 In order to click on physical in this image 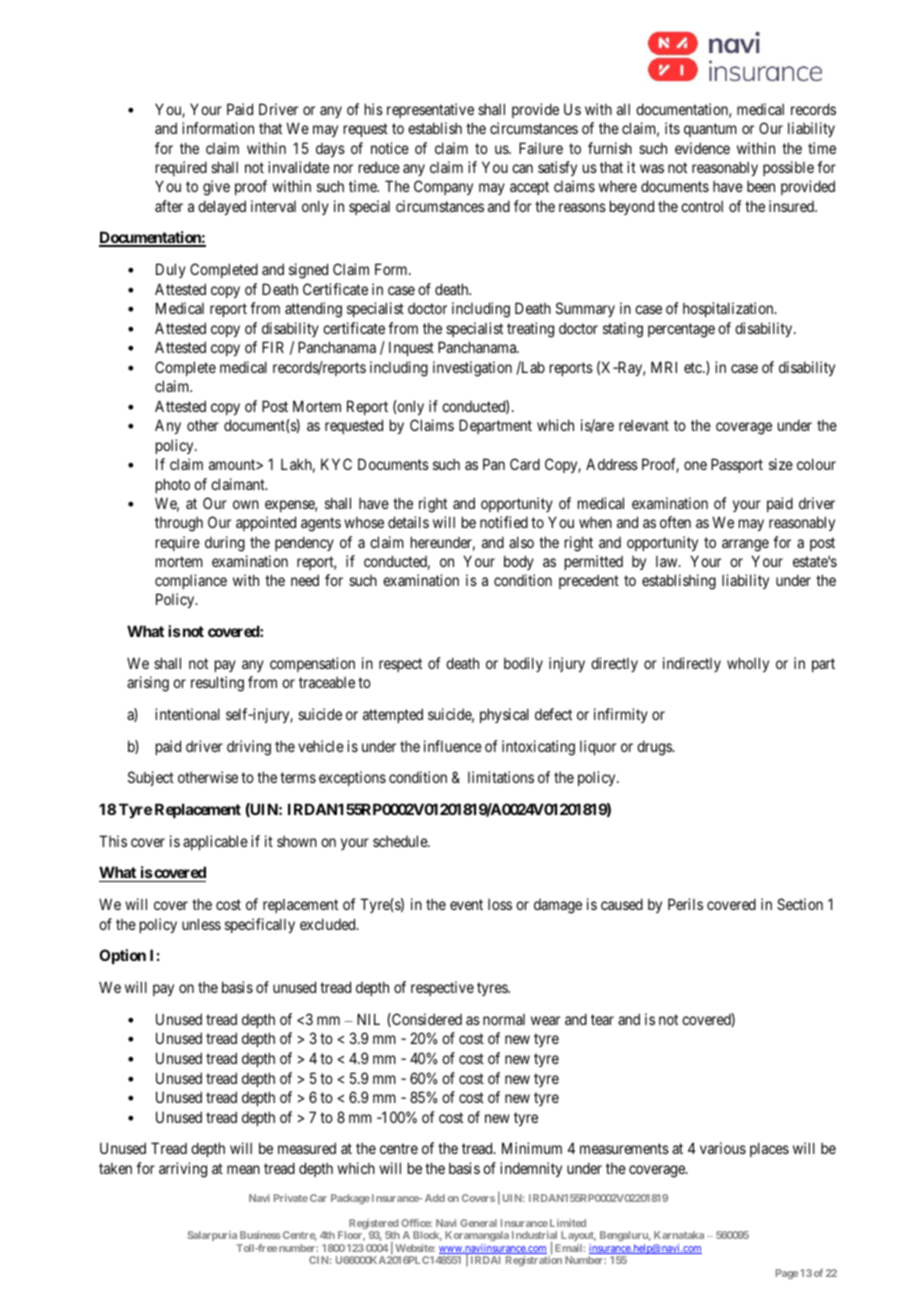, I will do `click(504, 715)`.
